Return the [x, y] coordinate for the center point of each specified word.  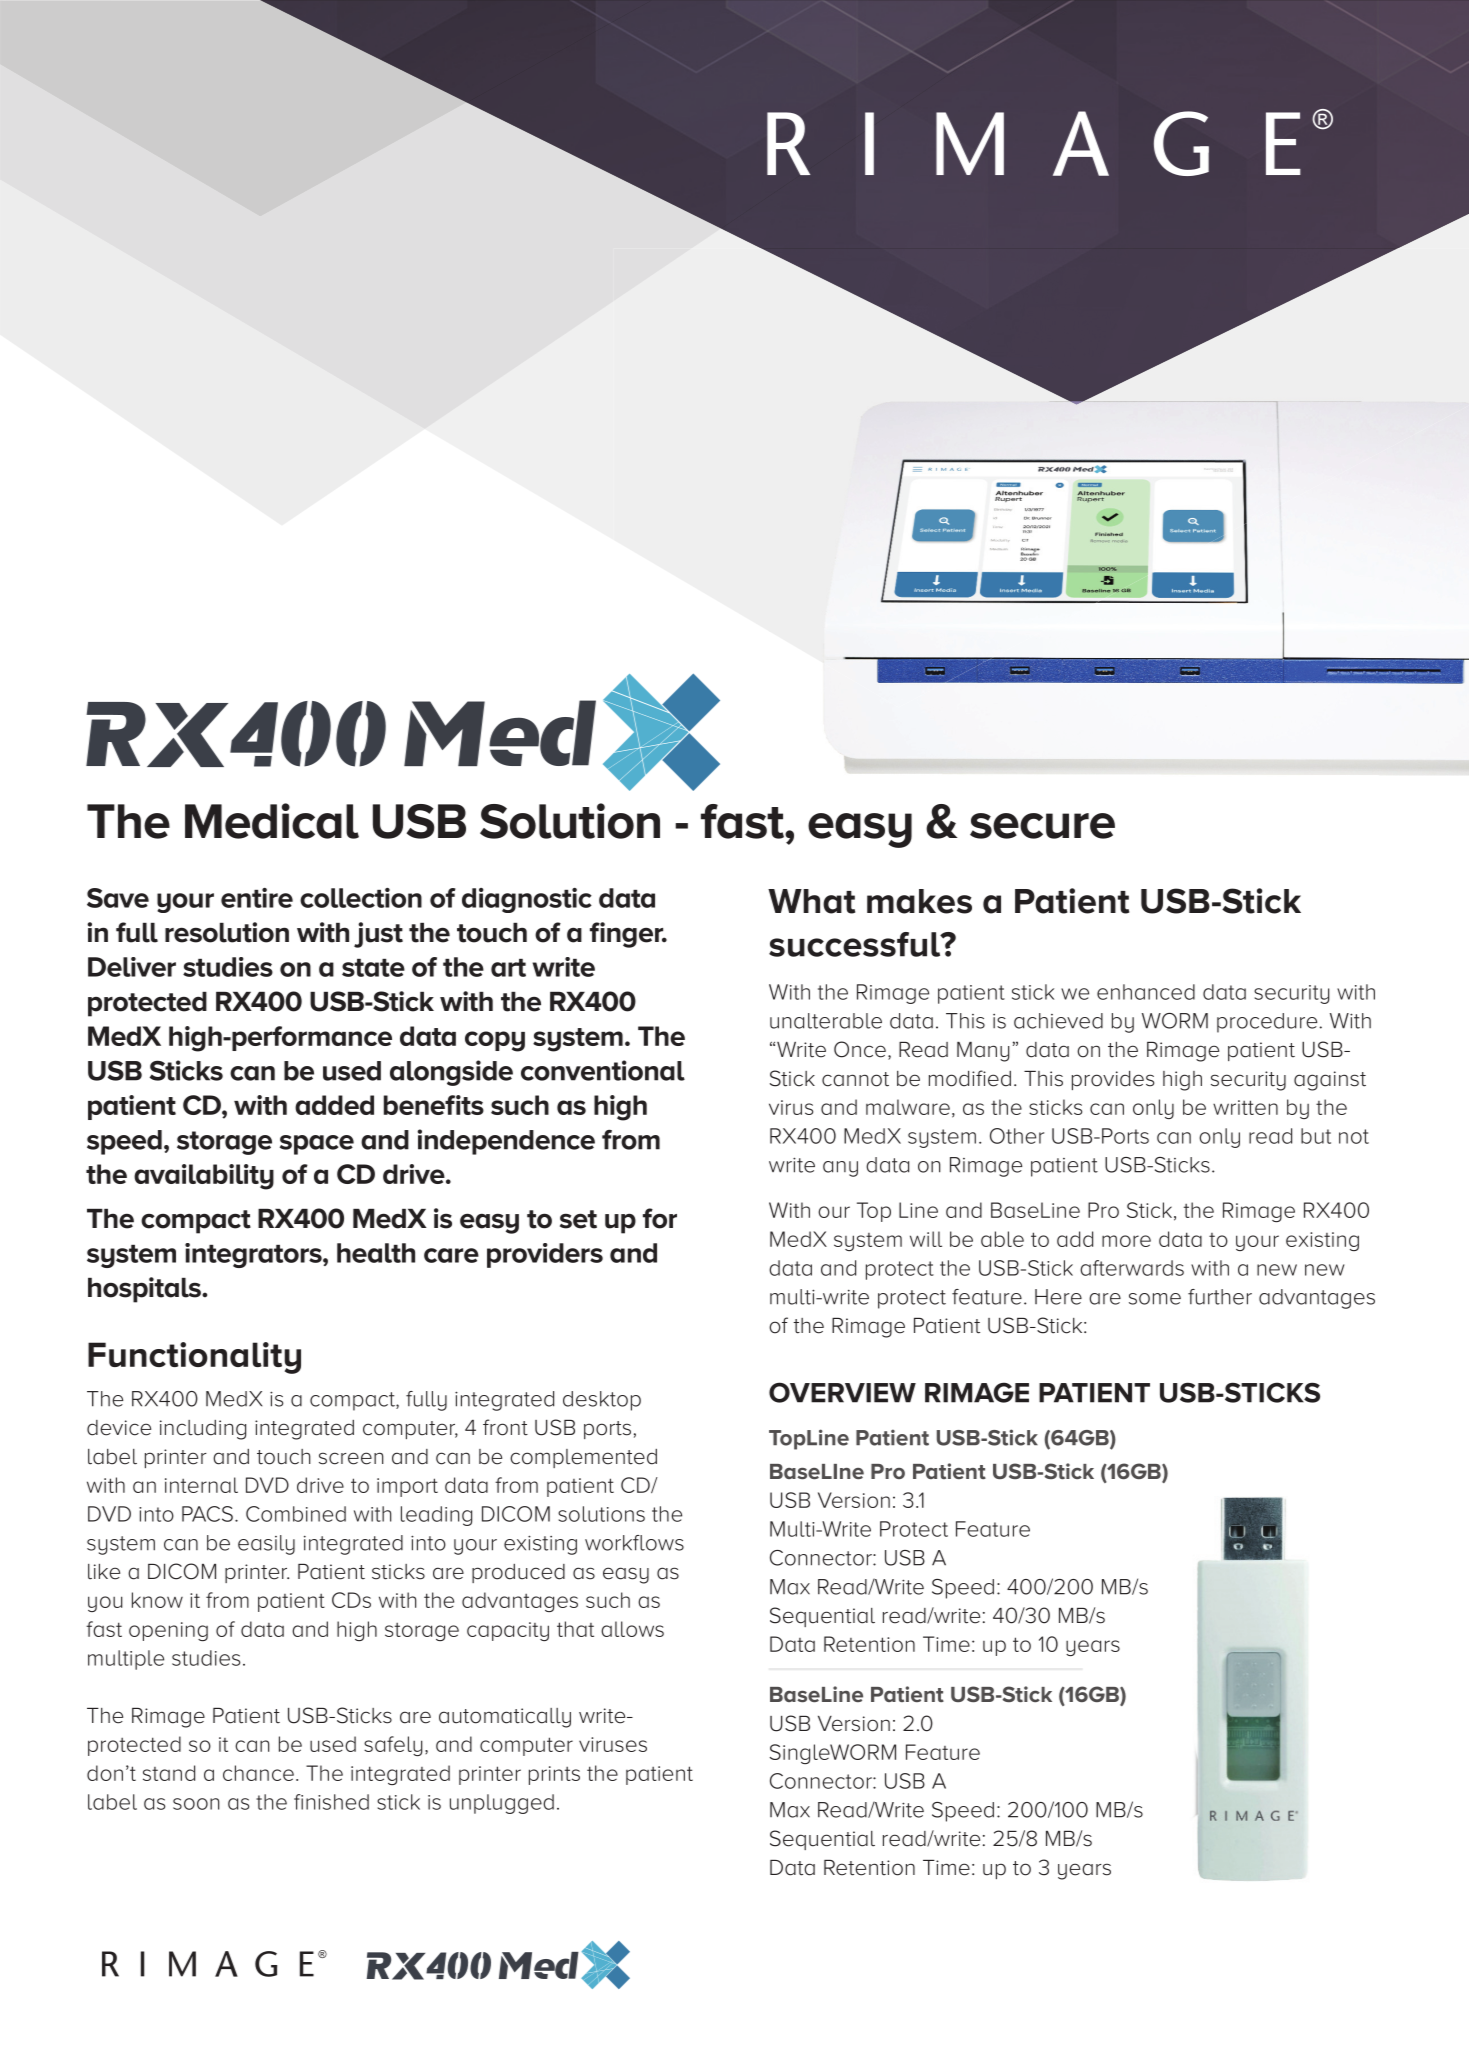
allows [632, 1629]
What [811, 901]
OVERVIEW [842, 1392]
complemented [583, 1458]
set [578, 1219]
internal [201, 1485]
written [1245, 1107]
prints [554, 1775]
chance [258, 1773]
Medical [272, 821]
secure [1042, 826]
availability [204, 1177]
